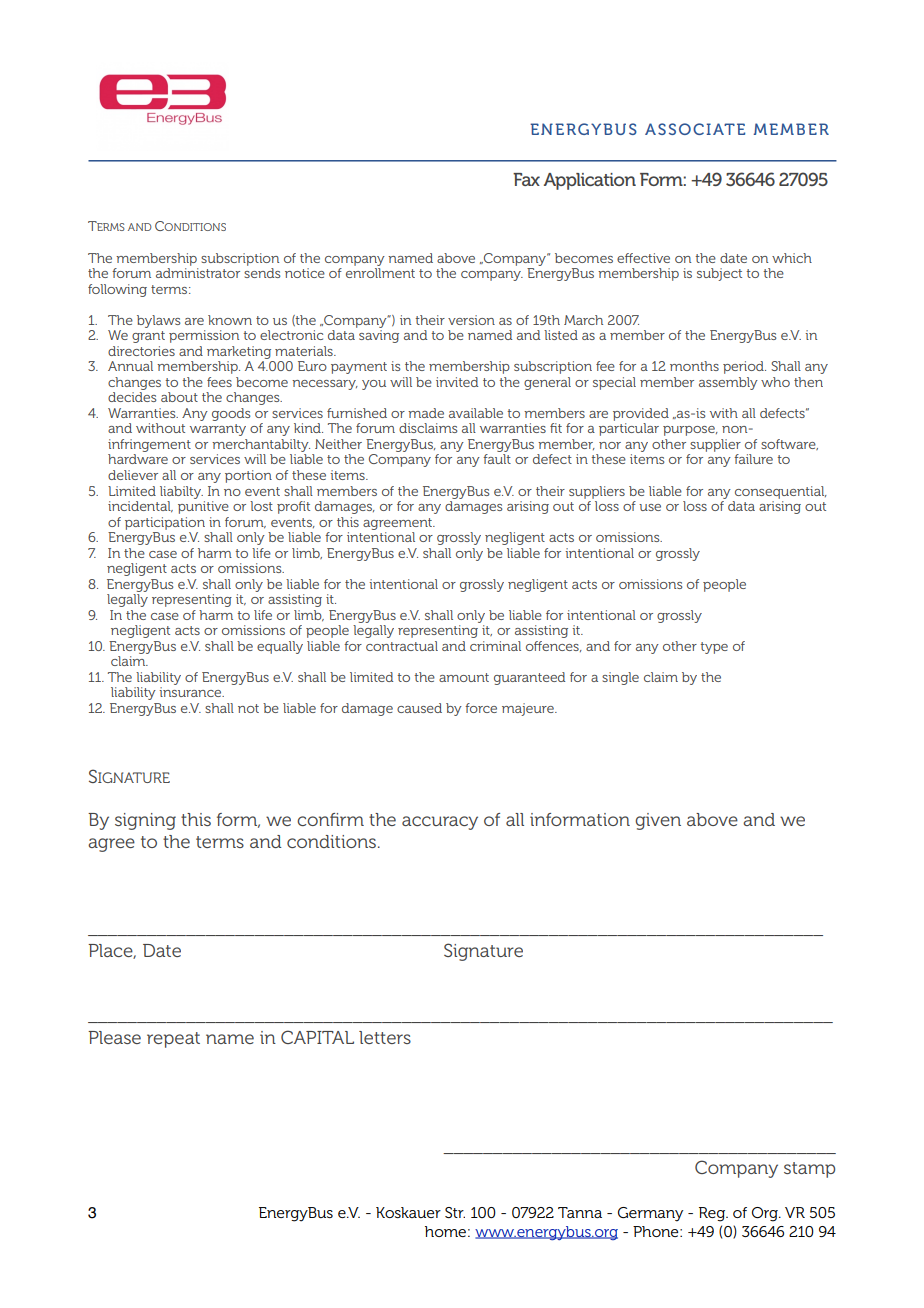  What do you see at coordinates (497, 459) in the image?
I see `fault` at bounding box center [497, 459].
